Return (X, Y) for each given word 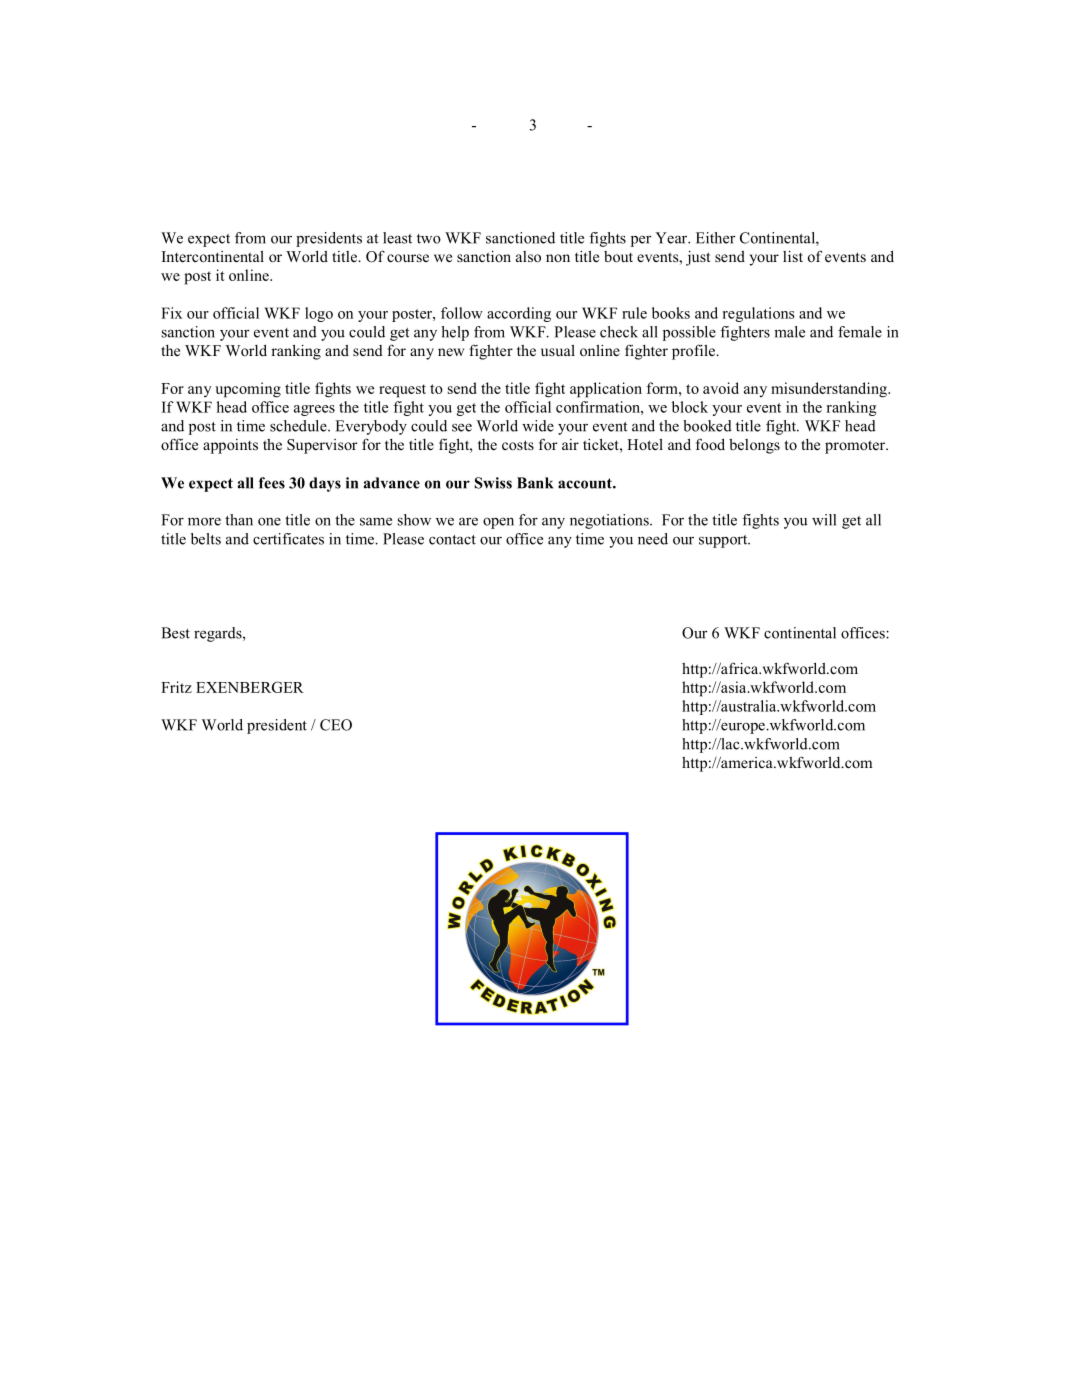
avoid (721, 388)
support (724, 541)
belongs (754, 446)
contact (452, 540)
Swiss (493, 483)
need (653, 539)
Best (175, 633)
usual (558, 350)
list (793, 256)
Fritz (176, 687)
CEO (336, 725)
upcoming (248, 390)
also (528, 256)
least (397, 238)
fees (272, 483)
